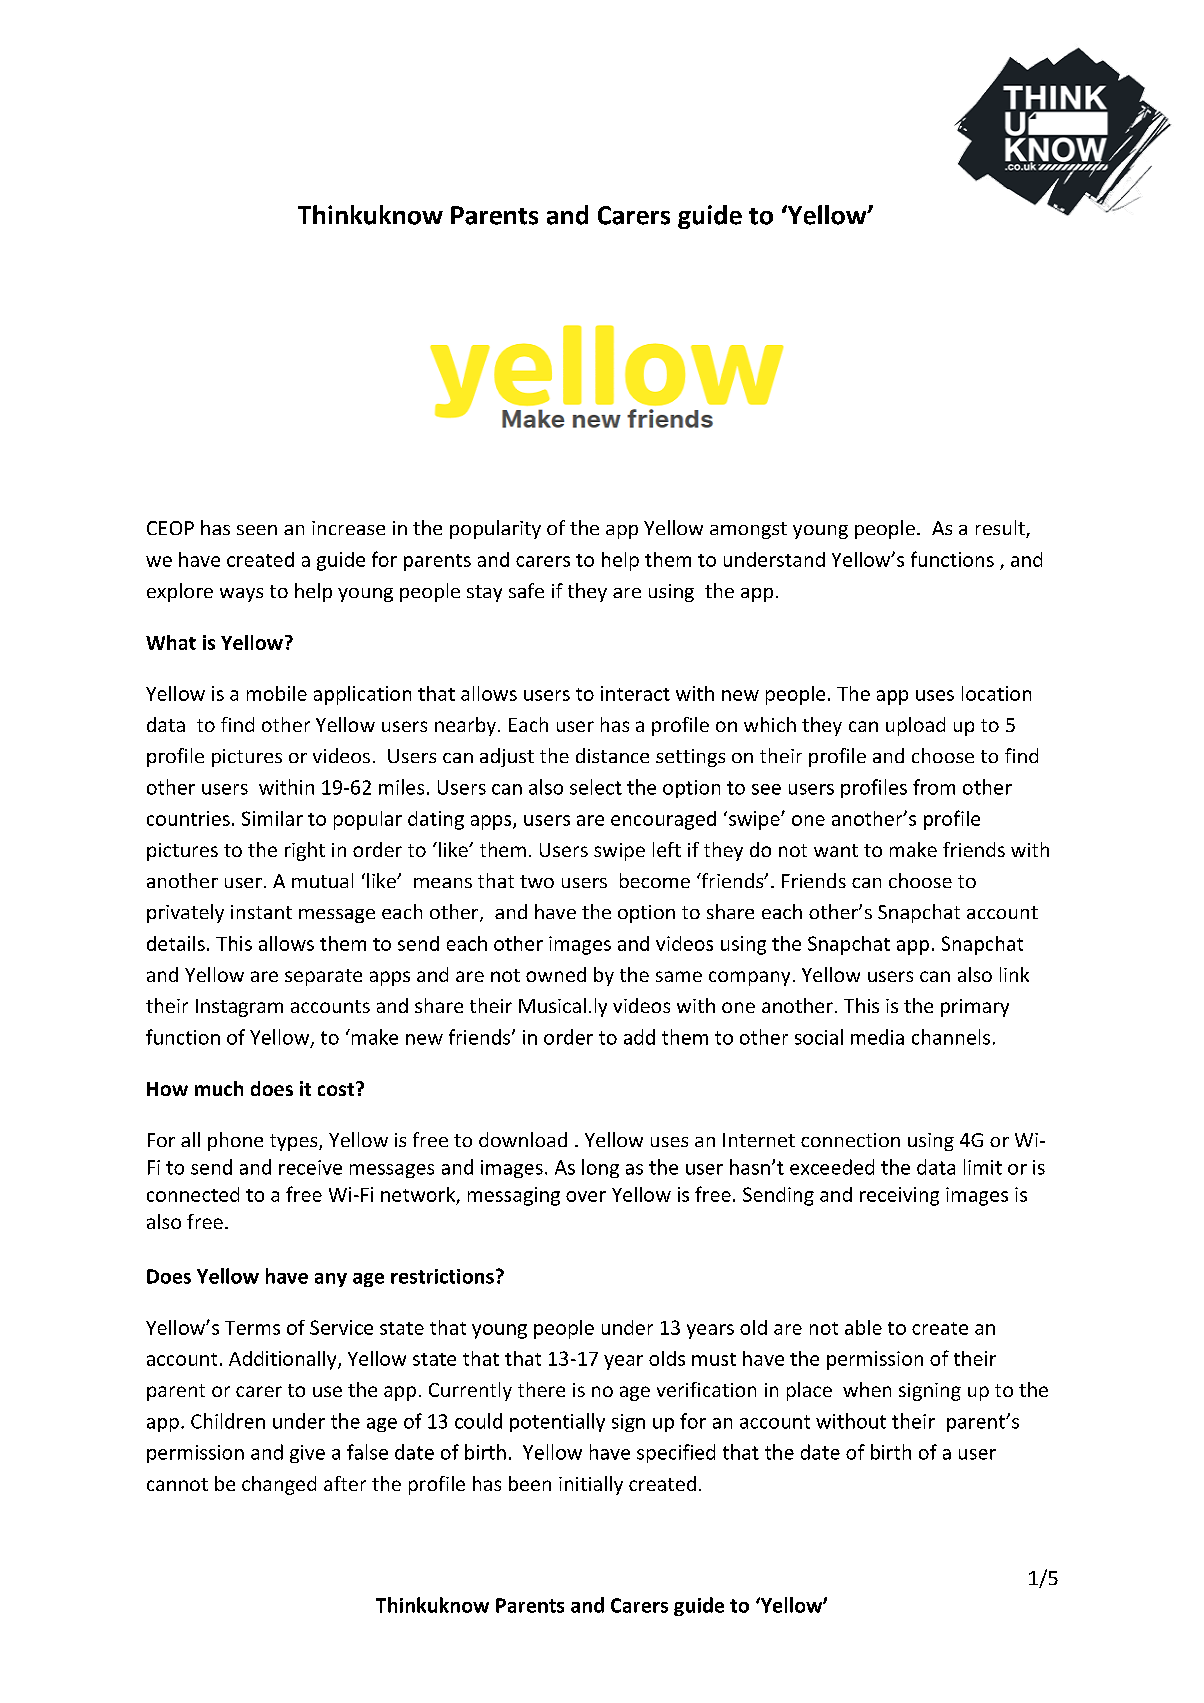 This screenshot has height=1703, width=1204. I want to click on Similar, so click(272, 818).
